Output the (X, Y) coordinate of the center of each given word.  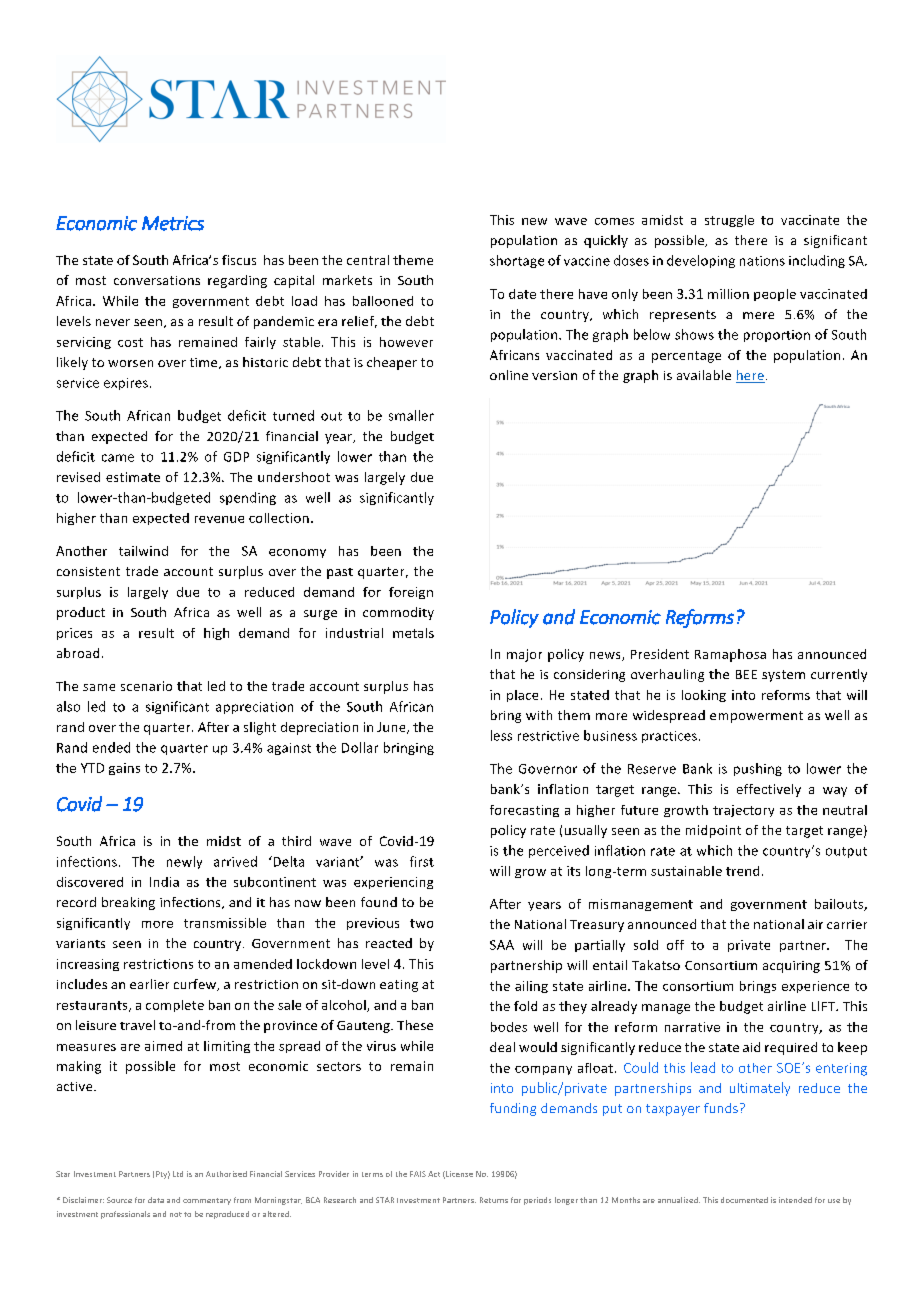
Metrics (173, 223)
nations (762, 261)
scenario (146, 686)
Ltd (178, 1174)
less (501, 735)
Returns (494, 1200)
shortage (517, 261)
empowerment (756, 717)
